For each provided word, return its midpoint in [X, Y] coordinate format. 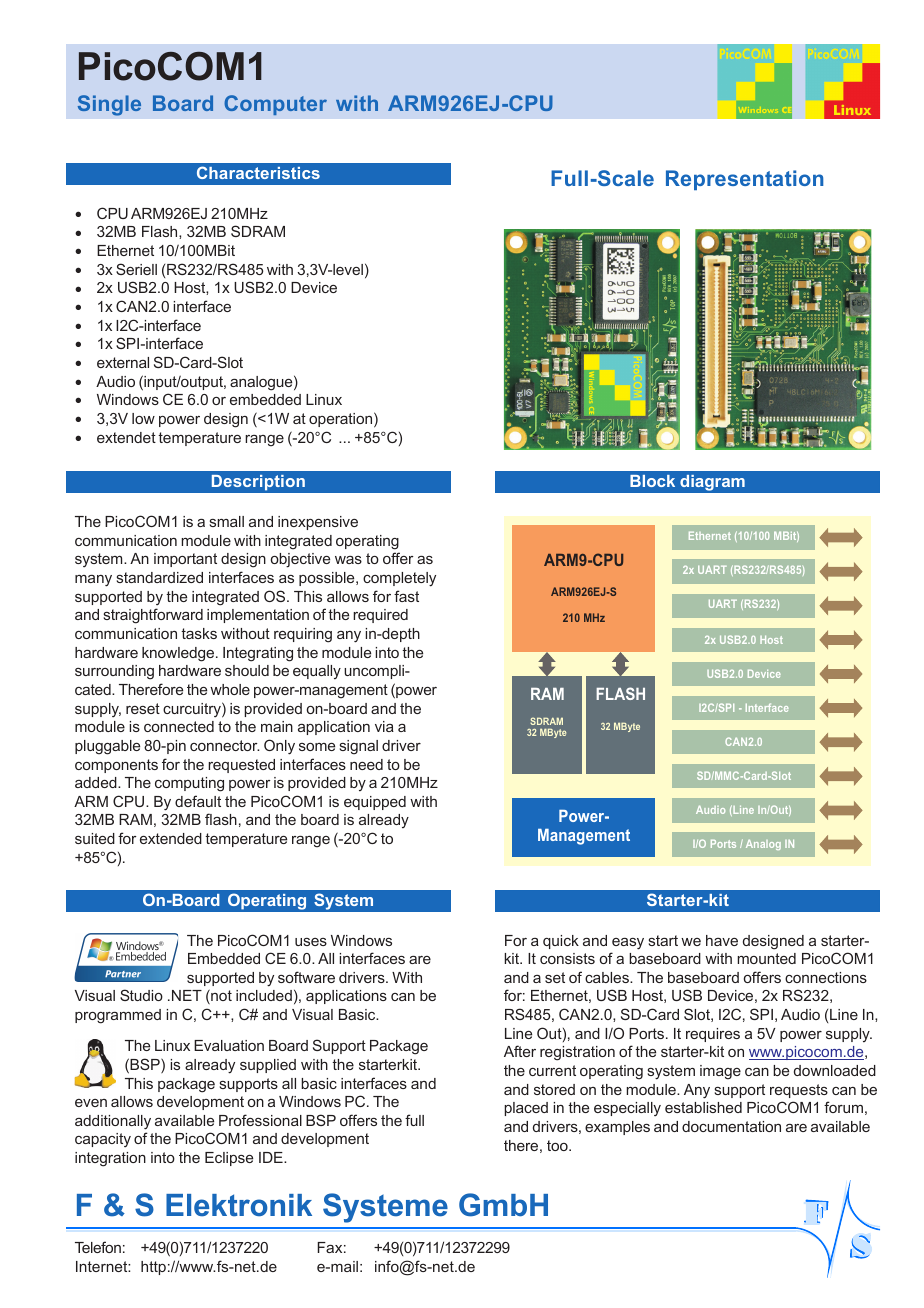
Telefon [98, 1247]
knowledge [179, 654]
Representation [744, 180]
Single [109, 105]
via [384, 726]
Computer [275, 105]
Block [652, 481]
